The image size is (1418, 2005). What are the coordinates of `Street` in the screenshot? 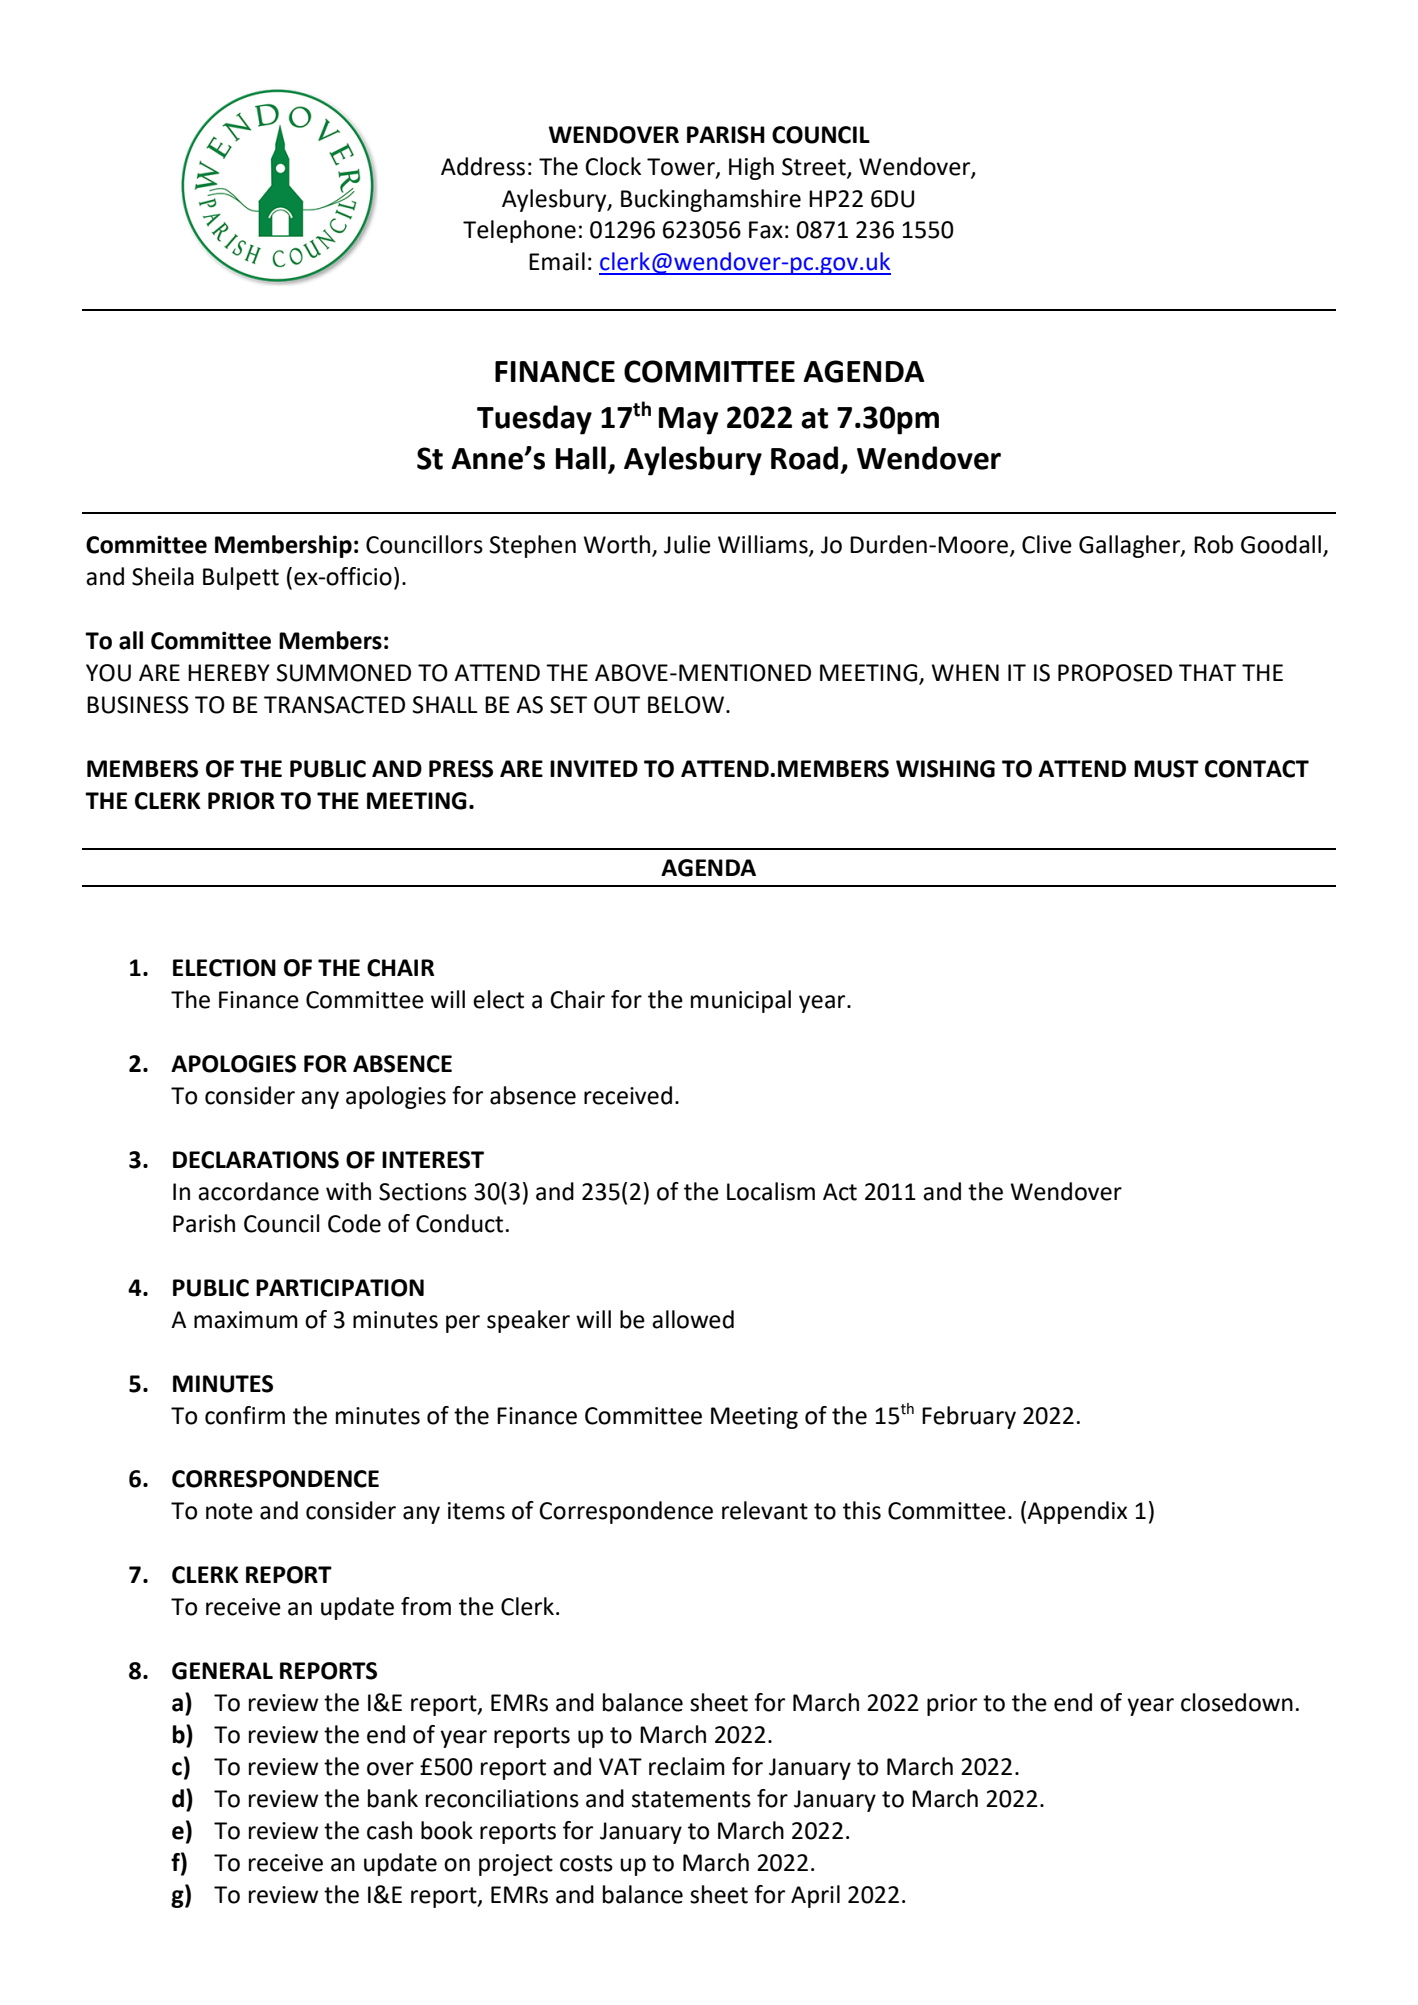 It's located at (815, 167).
